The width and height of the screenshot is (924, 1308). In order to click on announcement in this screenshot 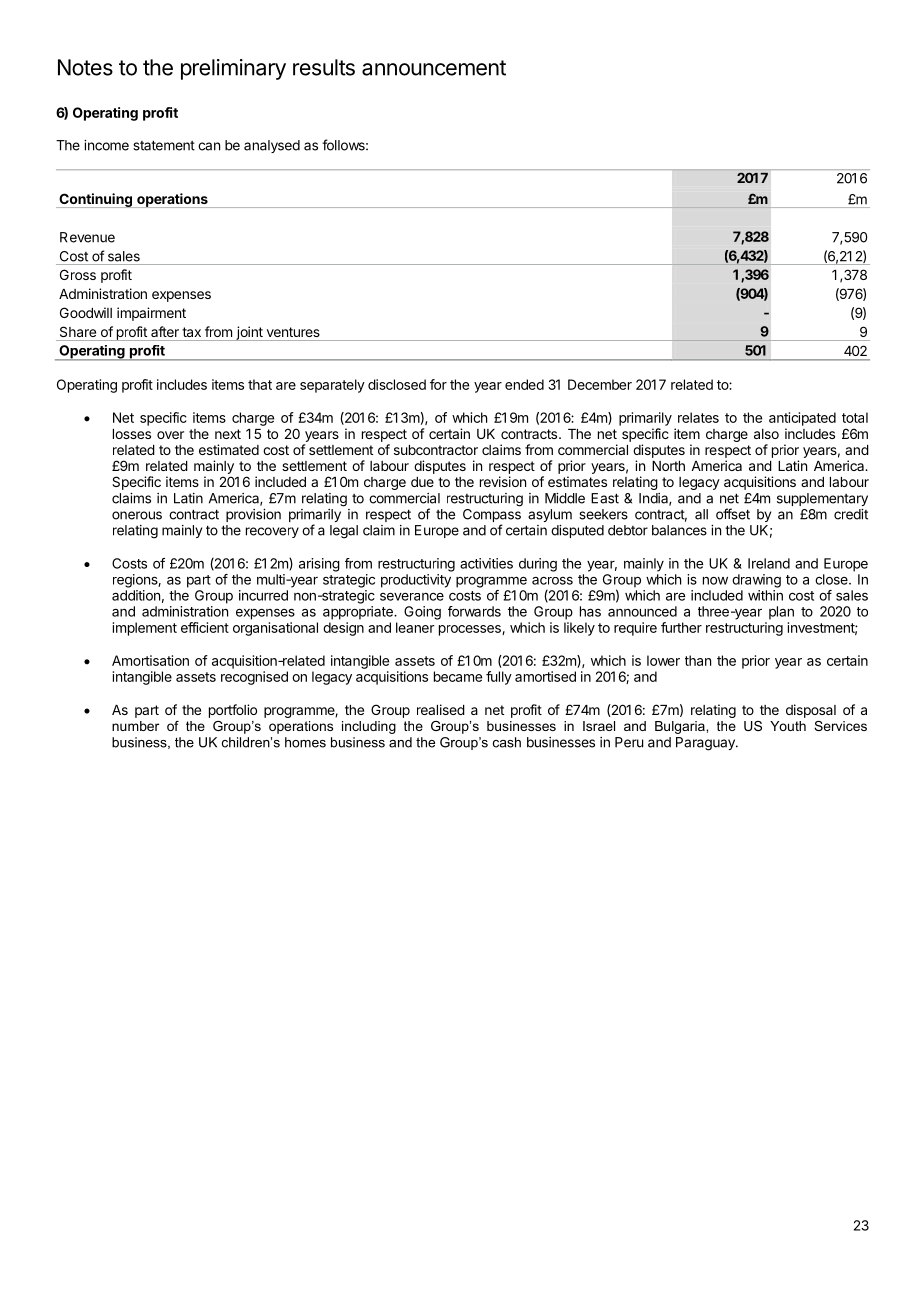, I will do `click(434, 68)`.
